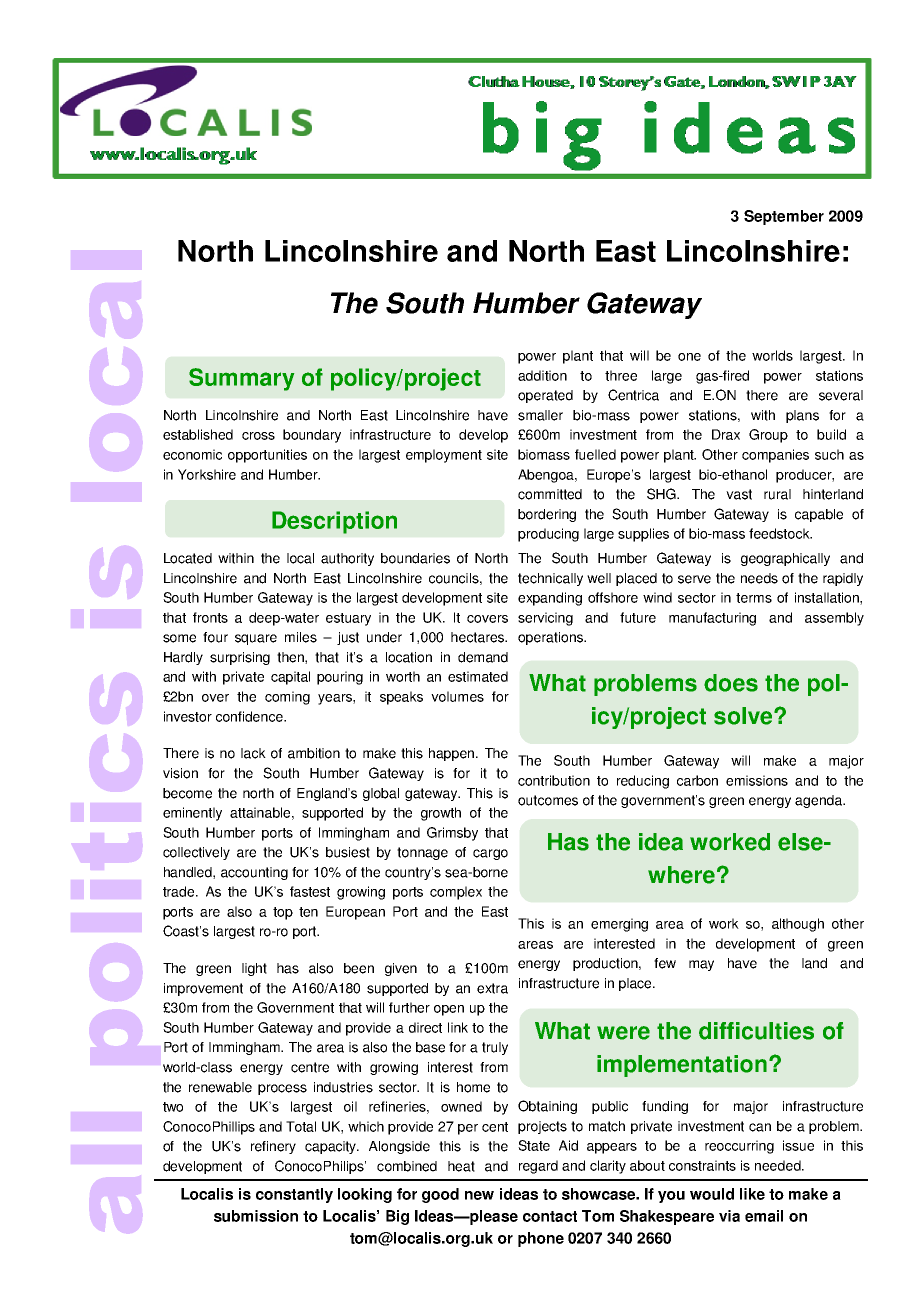 The height and width of the page is (1308, 924). I want to click on Summary, so click(241, 379).
